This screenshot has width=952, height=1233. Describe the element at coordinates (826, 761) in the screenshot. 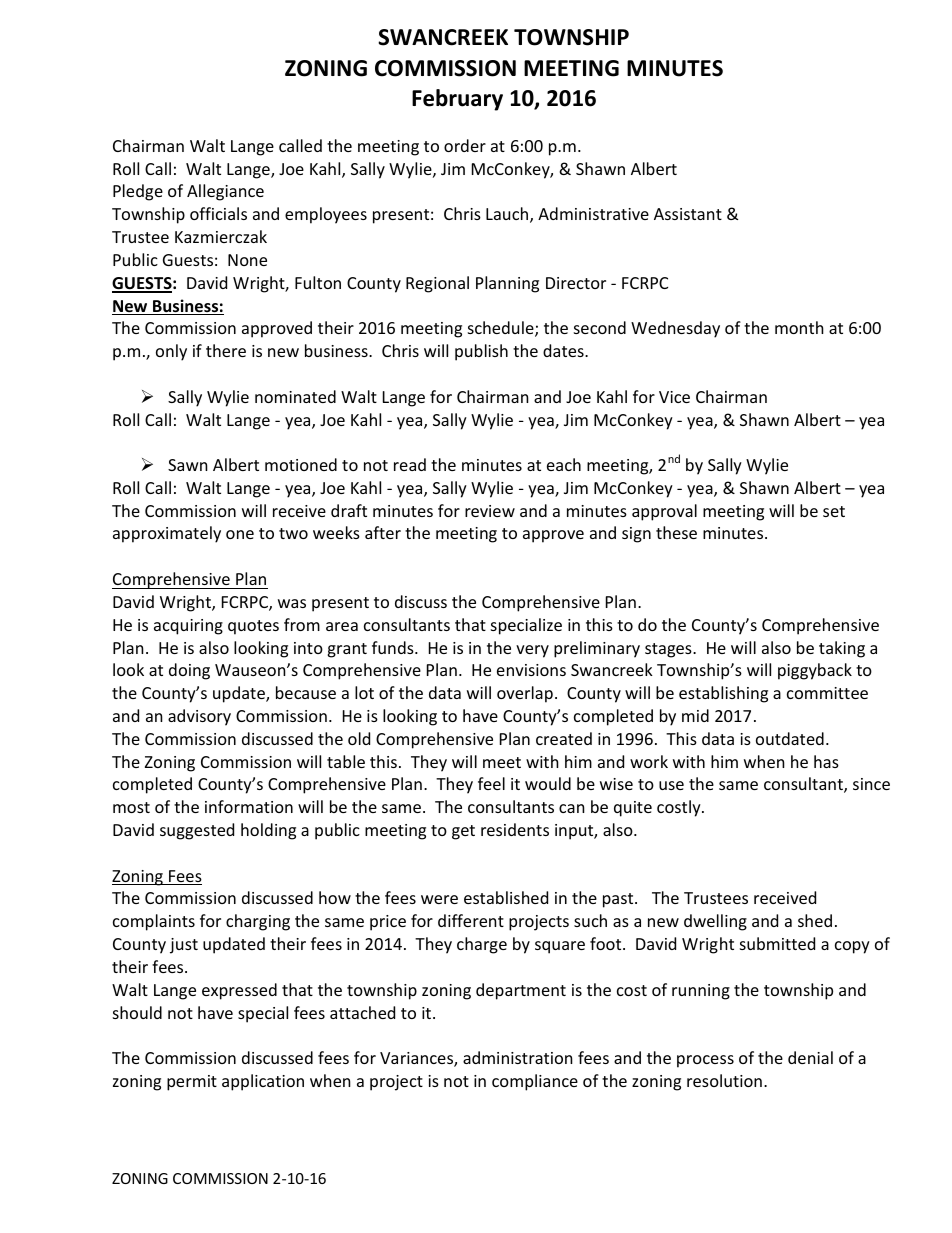

I see `has` at that location.
